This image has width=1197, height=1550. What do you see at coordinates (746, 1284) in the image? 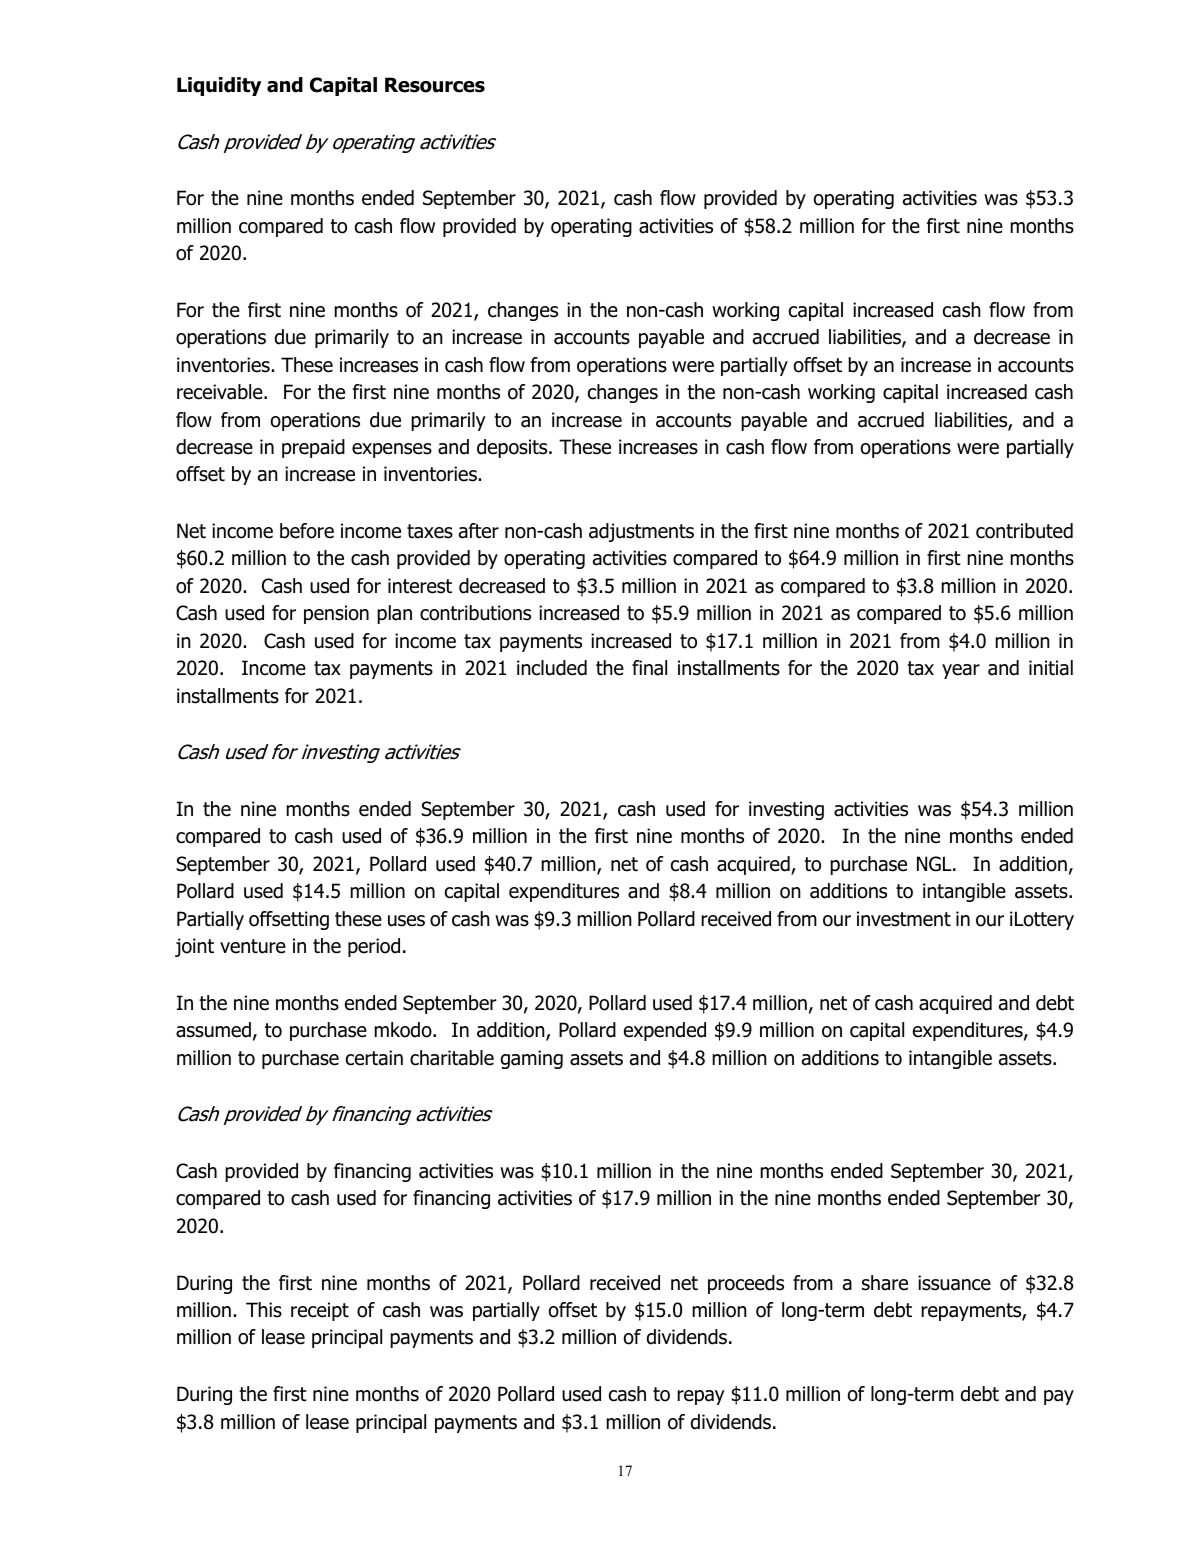
I see `proceeds` at bounding box center [746, 1284].
